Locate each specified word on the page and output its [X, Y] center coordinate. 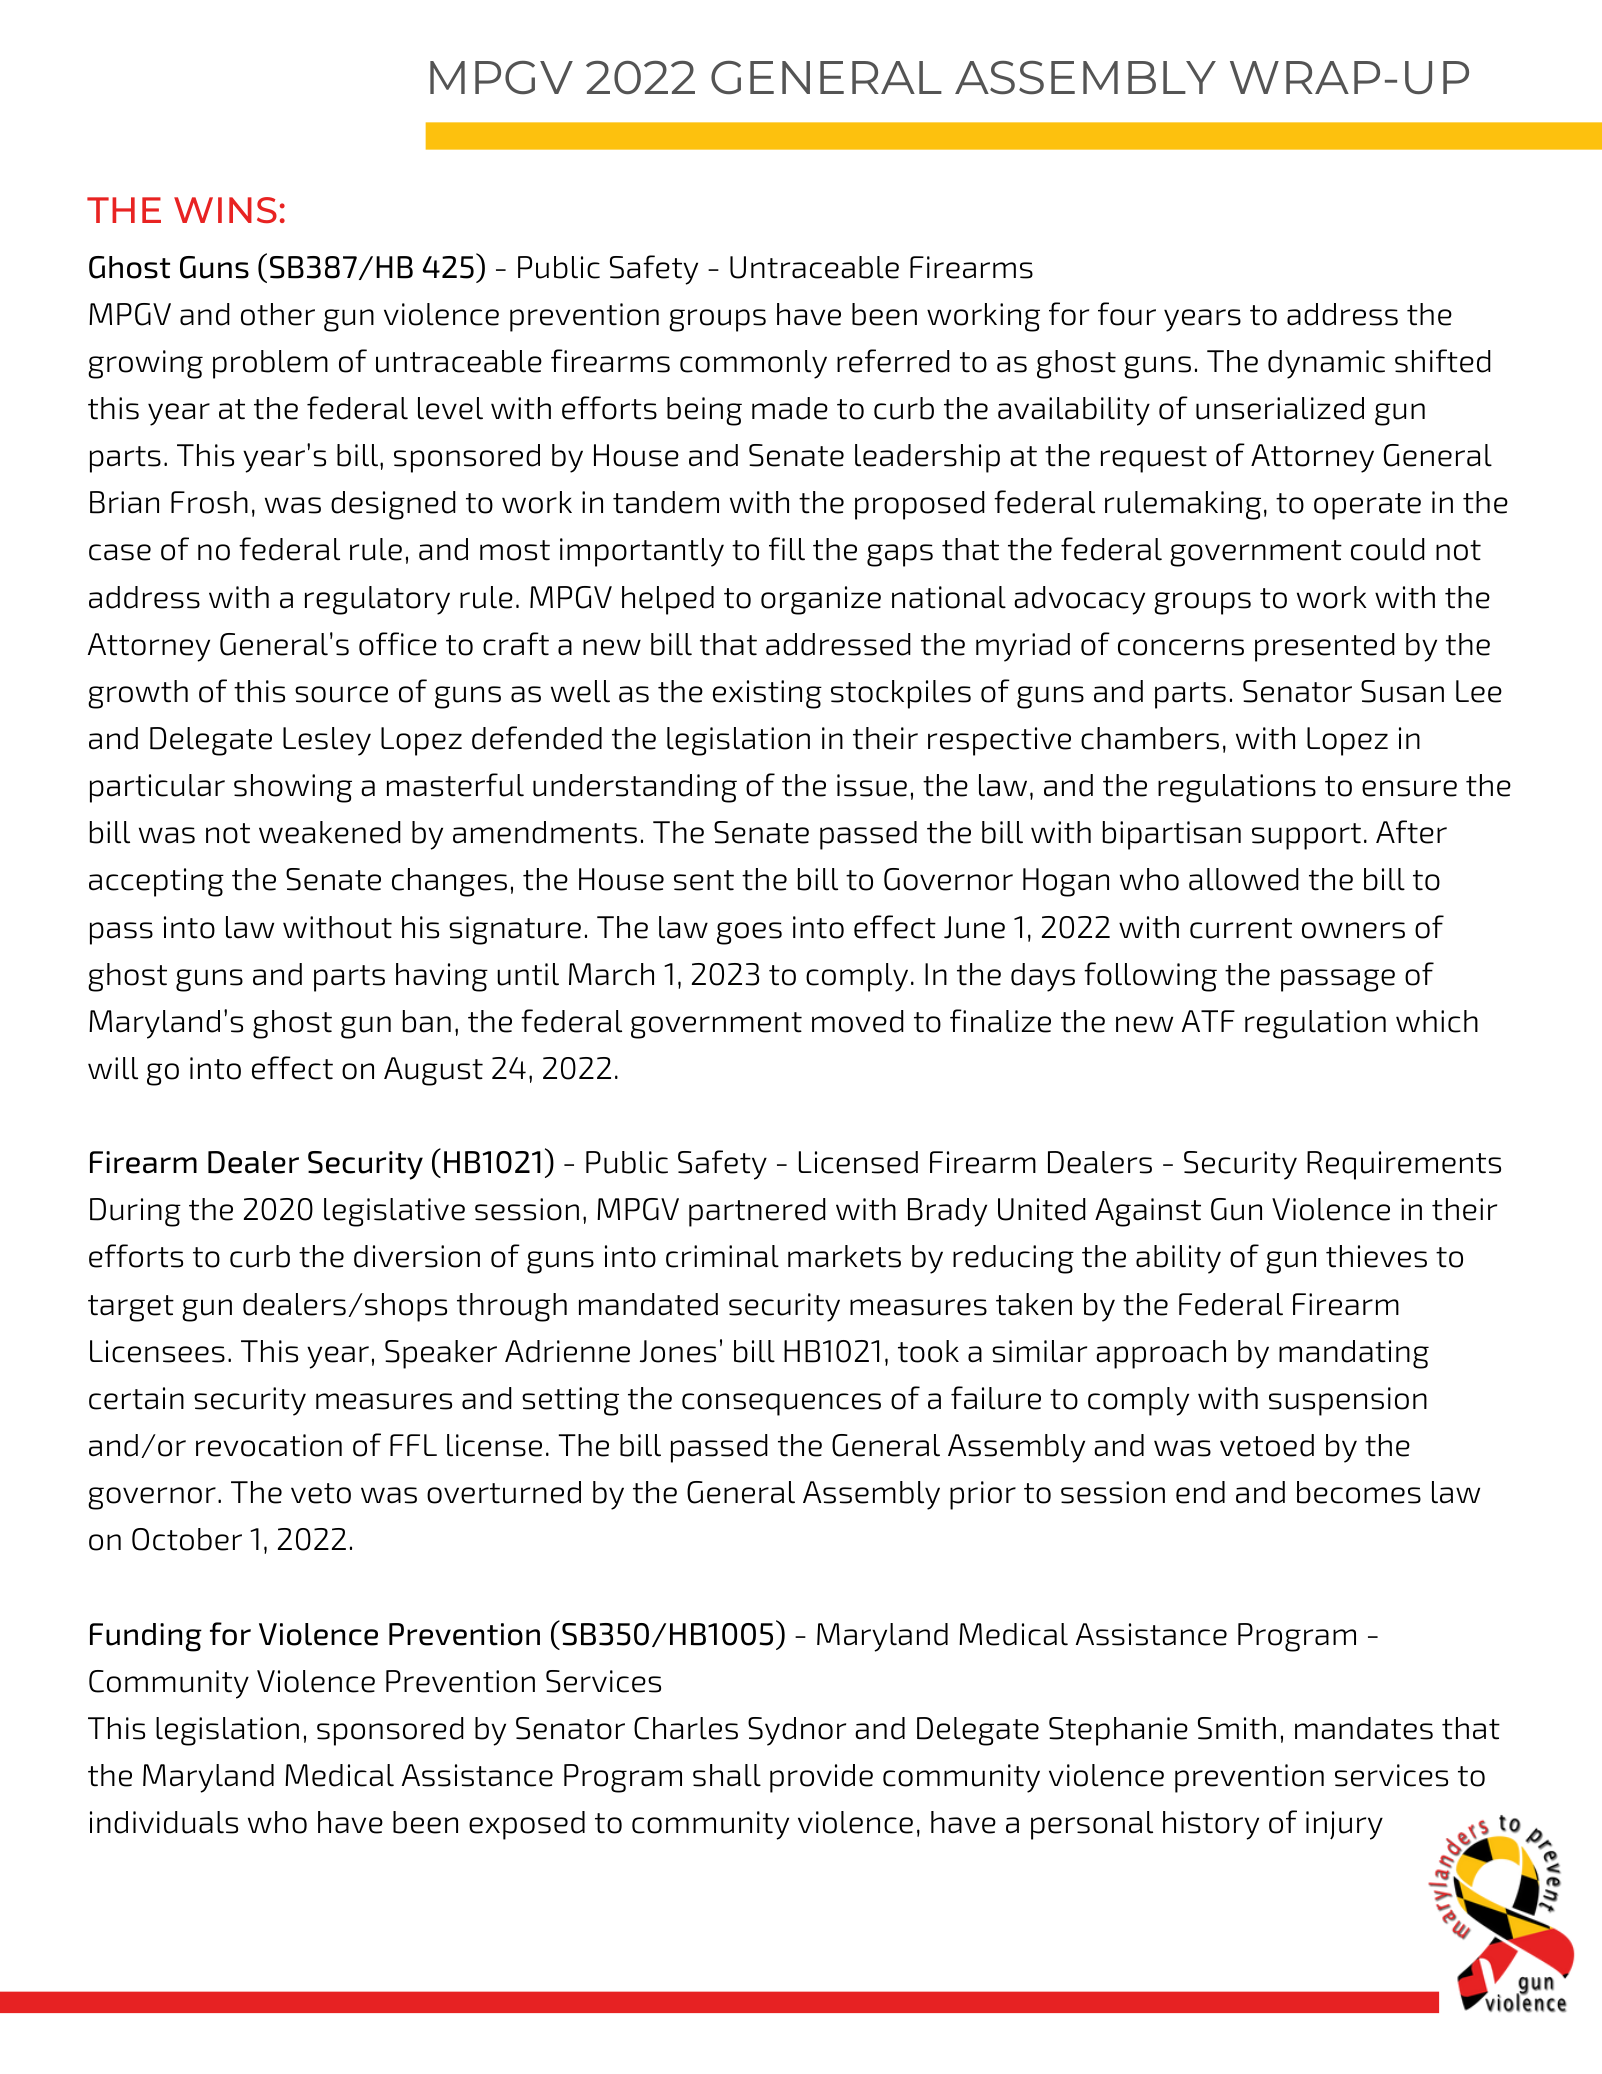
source [341, 694]
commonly [753, 364]
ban [427, 1021]
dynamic [1326, 364]
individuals [164, 1822]
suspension [1348, 1401]
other [278, 314]
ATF [1208, 1021]
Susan [1402, 691]
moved [858, 1021]
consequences [781, 1404]
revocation [269, 1445]
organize [821, 600]
